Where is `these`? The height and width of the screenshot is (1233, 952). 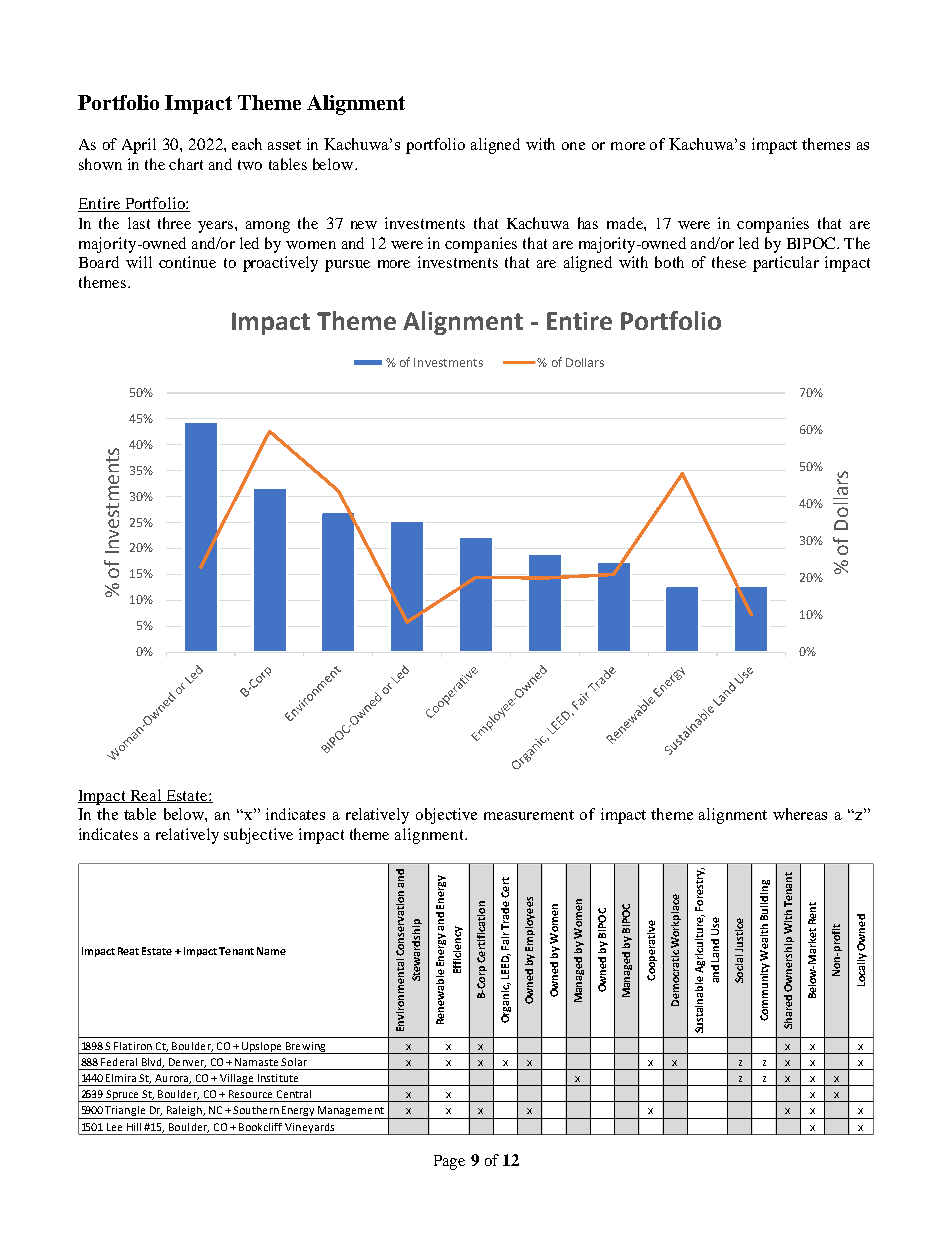 these is located at coordinates (729, 262).
